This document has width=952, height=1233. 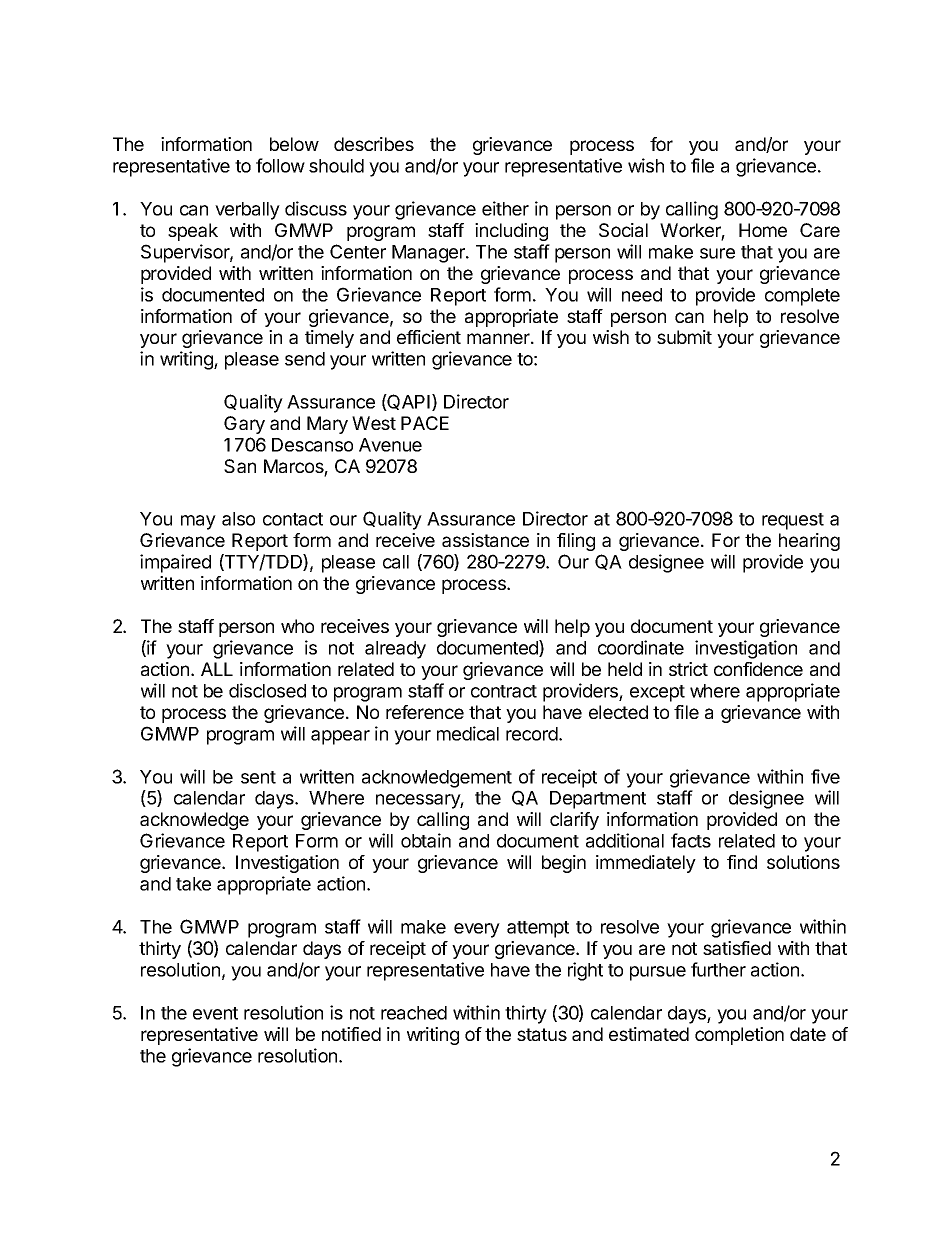 I want to click on San, so click(x=240, y=466).
